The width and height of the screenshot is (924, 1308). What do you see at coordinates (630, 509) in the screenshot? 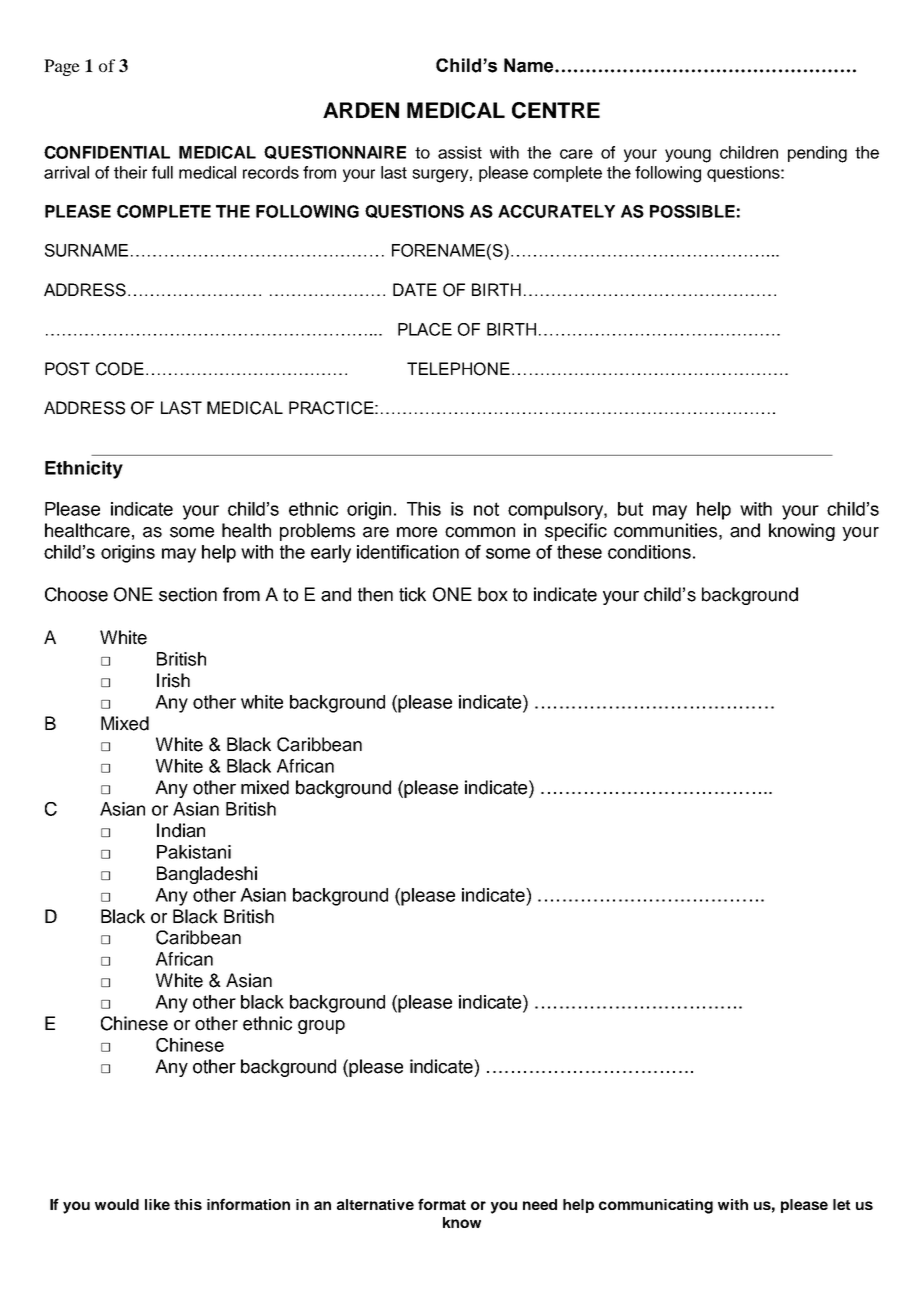
I see `but` at bounding box center [630, 509].
